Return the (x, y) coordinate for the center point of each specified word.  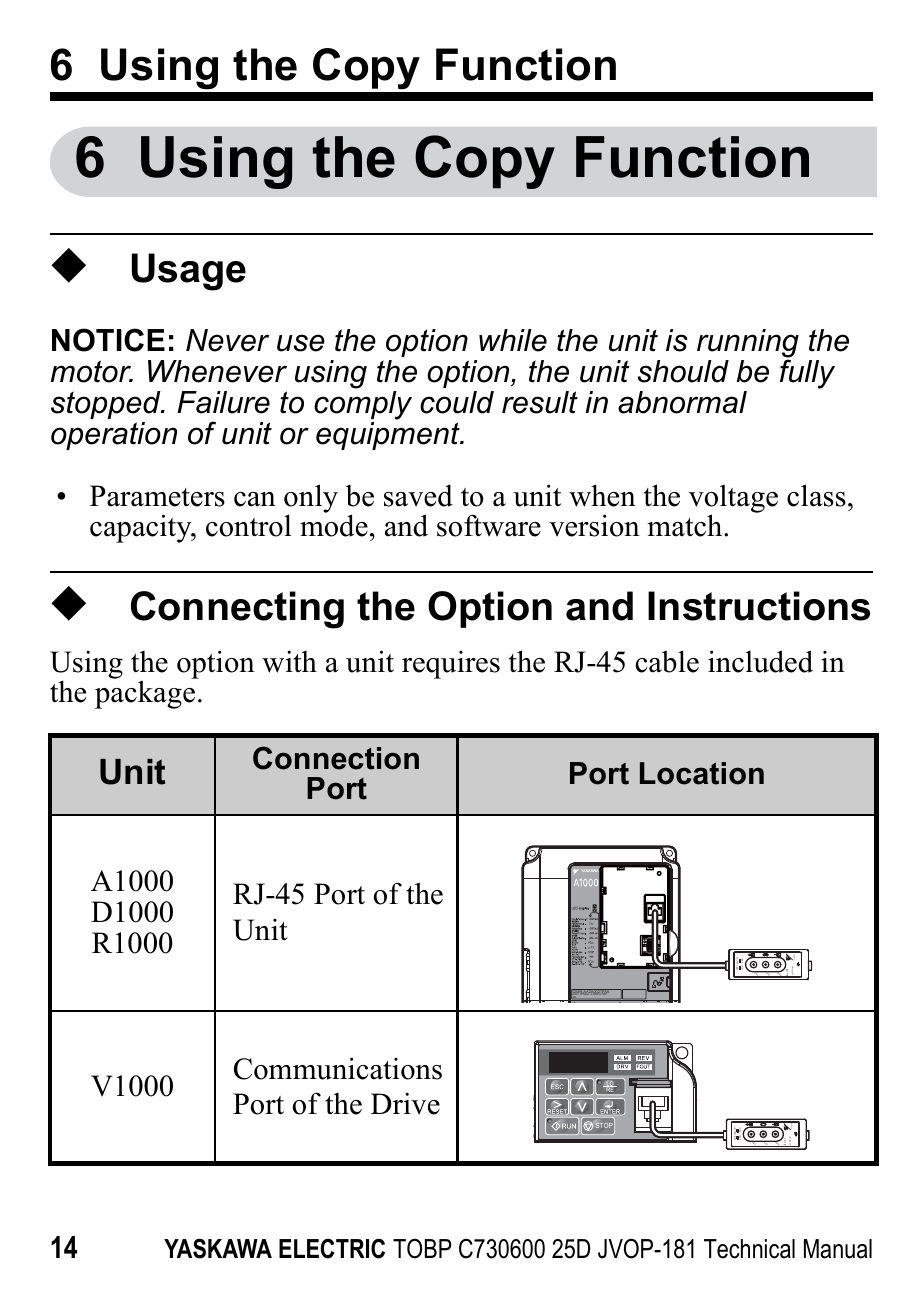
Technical (749, 1249)
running (748, 345)
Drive (405, 1103)
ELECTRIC (332, 1248)
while (513, 340)
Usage (189, 272)
